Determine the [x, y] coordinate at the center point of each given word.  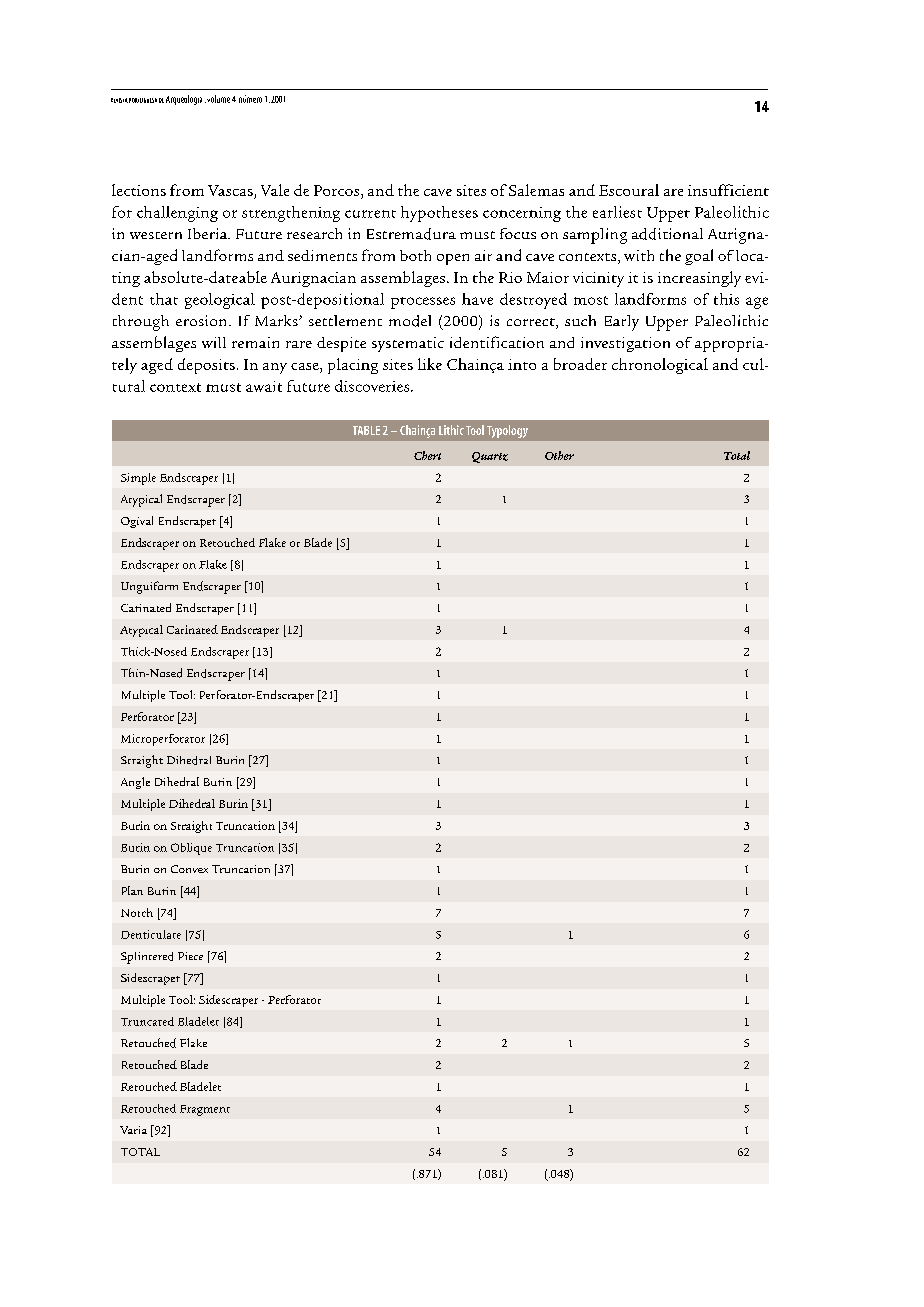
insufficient [728, 190]
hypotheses [439, 214]
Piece [190, 956]
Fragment [205, 1110]
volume [217, 99]
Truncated [147, 1021]
